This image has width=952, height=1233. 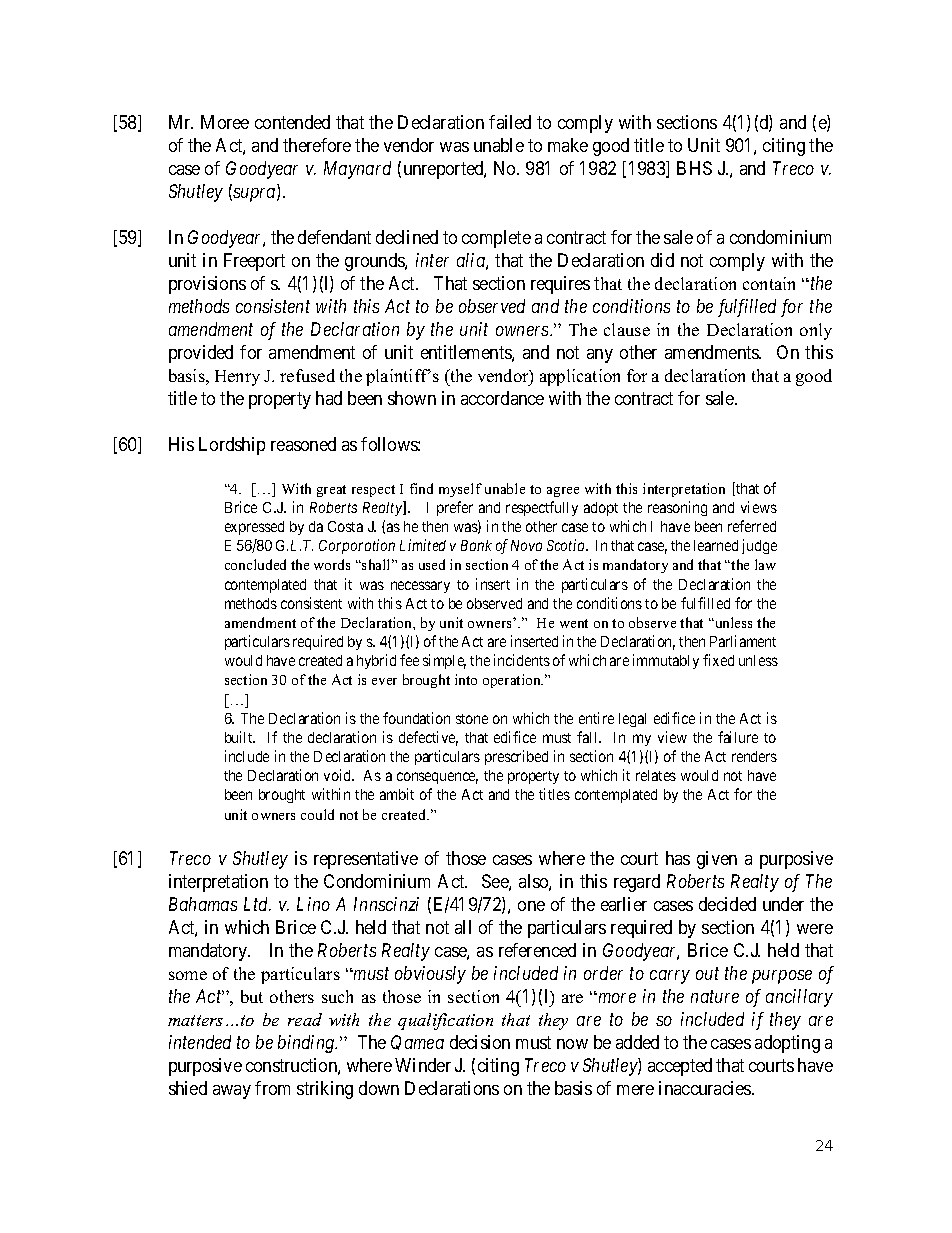 I want to click on Henry, so click(x=237, y=378).
